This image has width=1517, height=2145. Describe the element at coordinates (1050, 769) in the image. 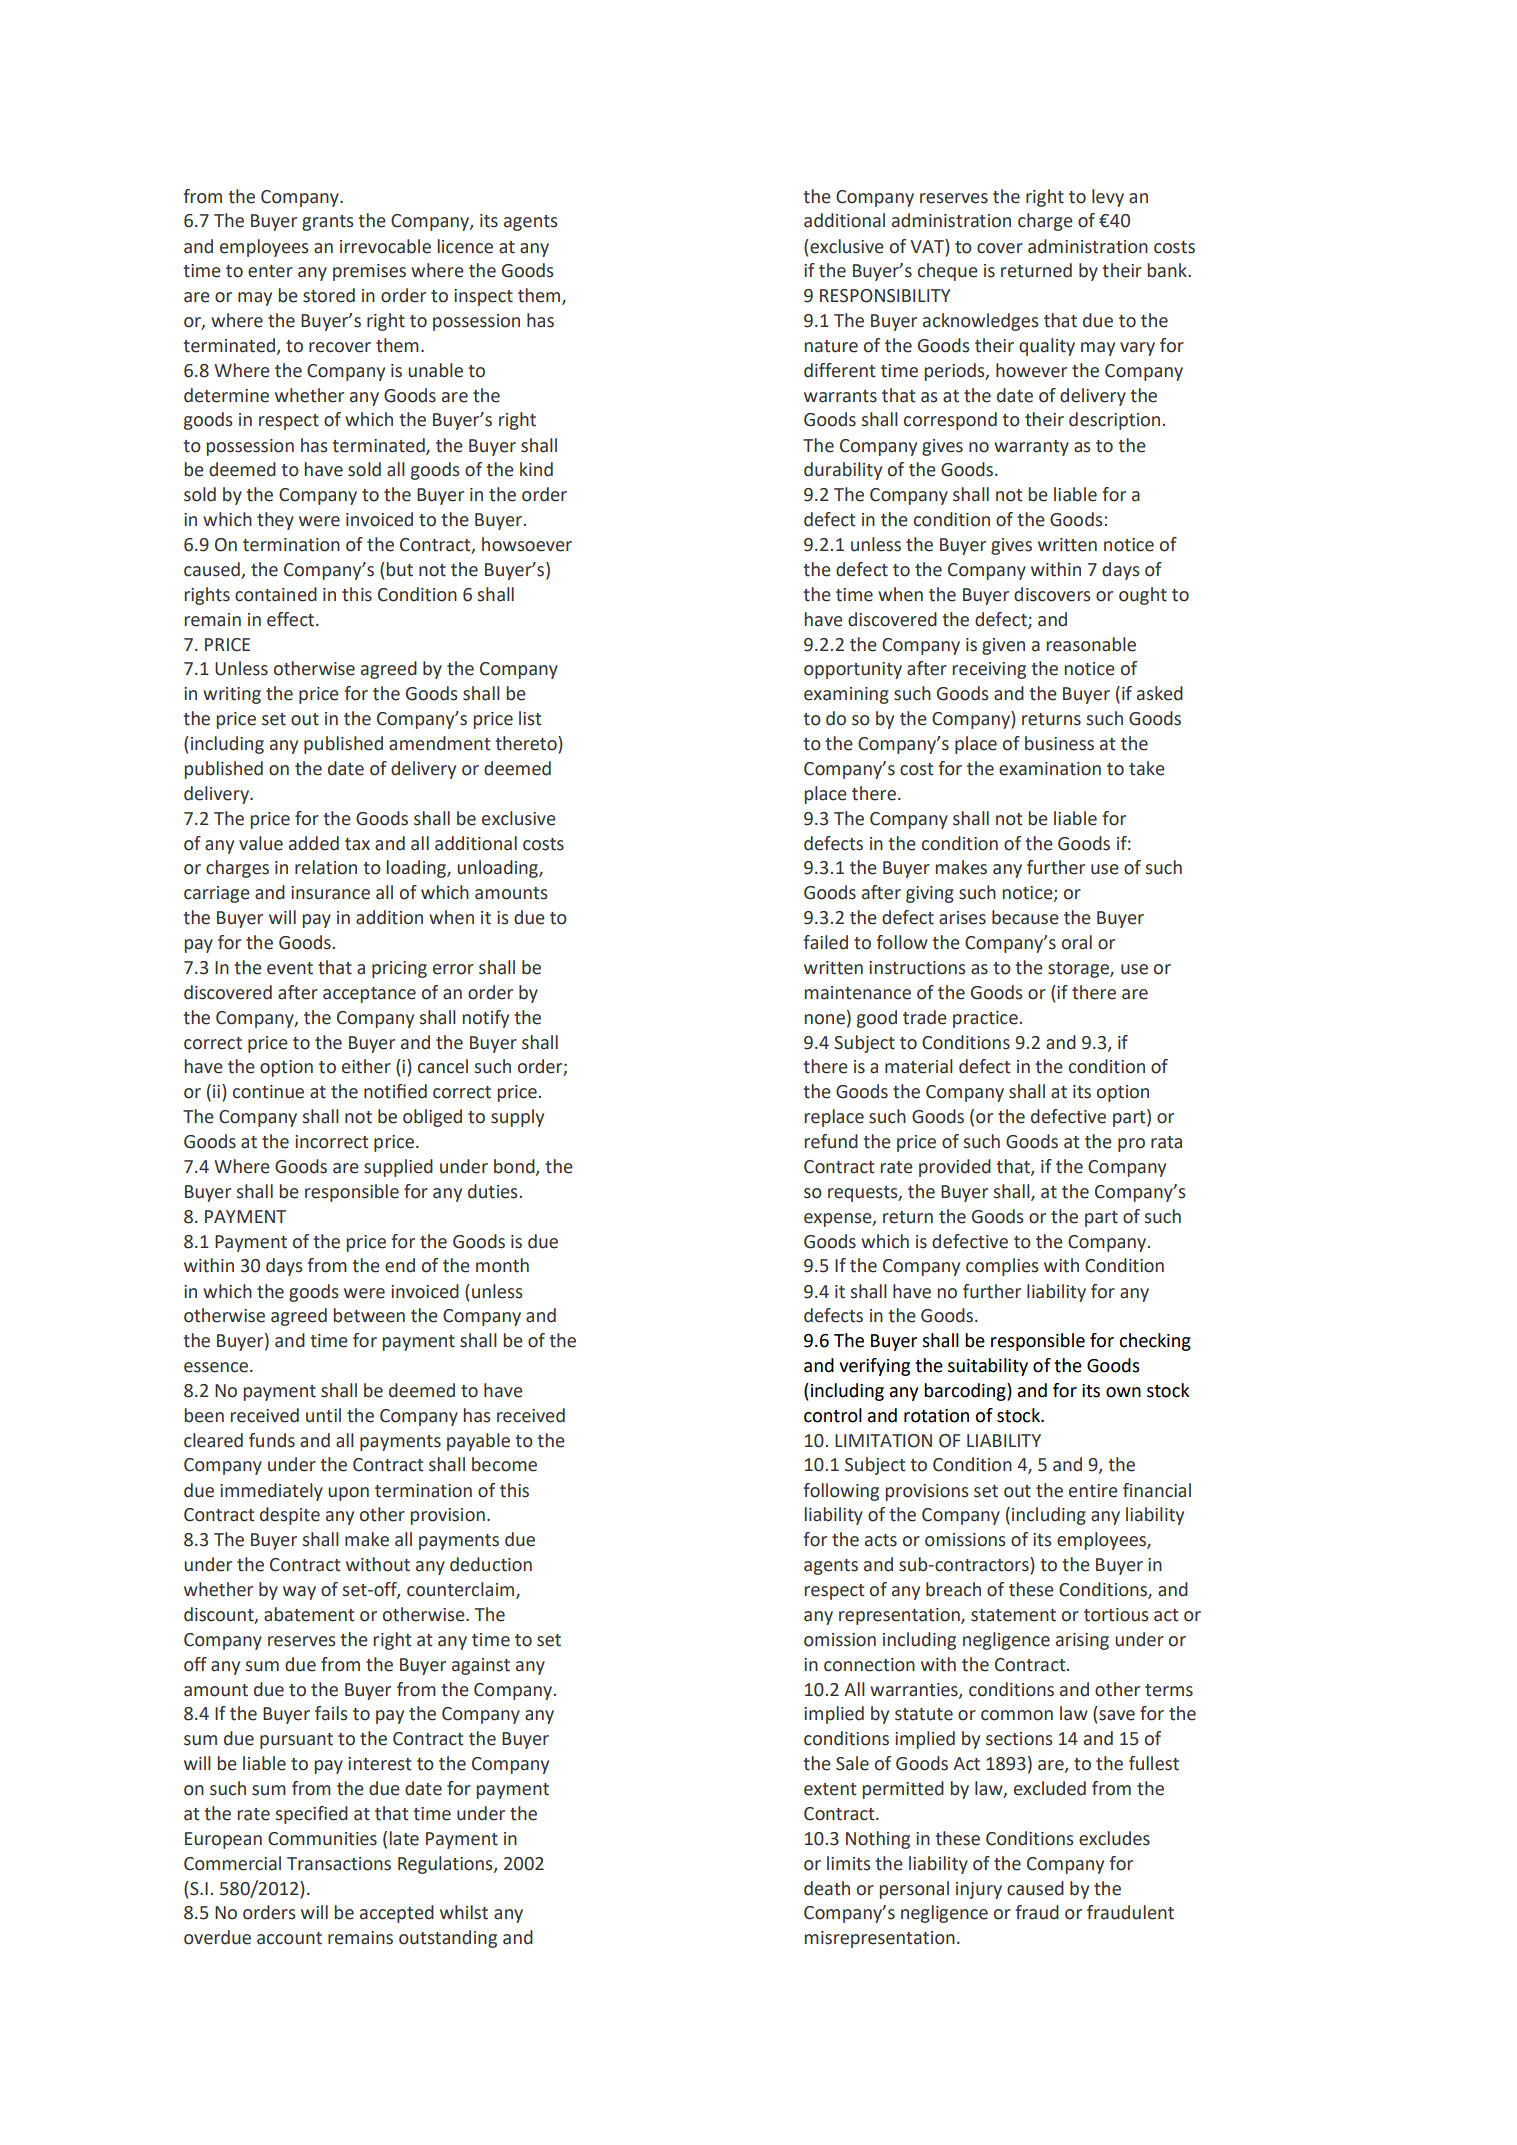

I see `examination` at that location.
